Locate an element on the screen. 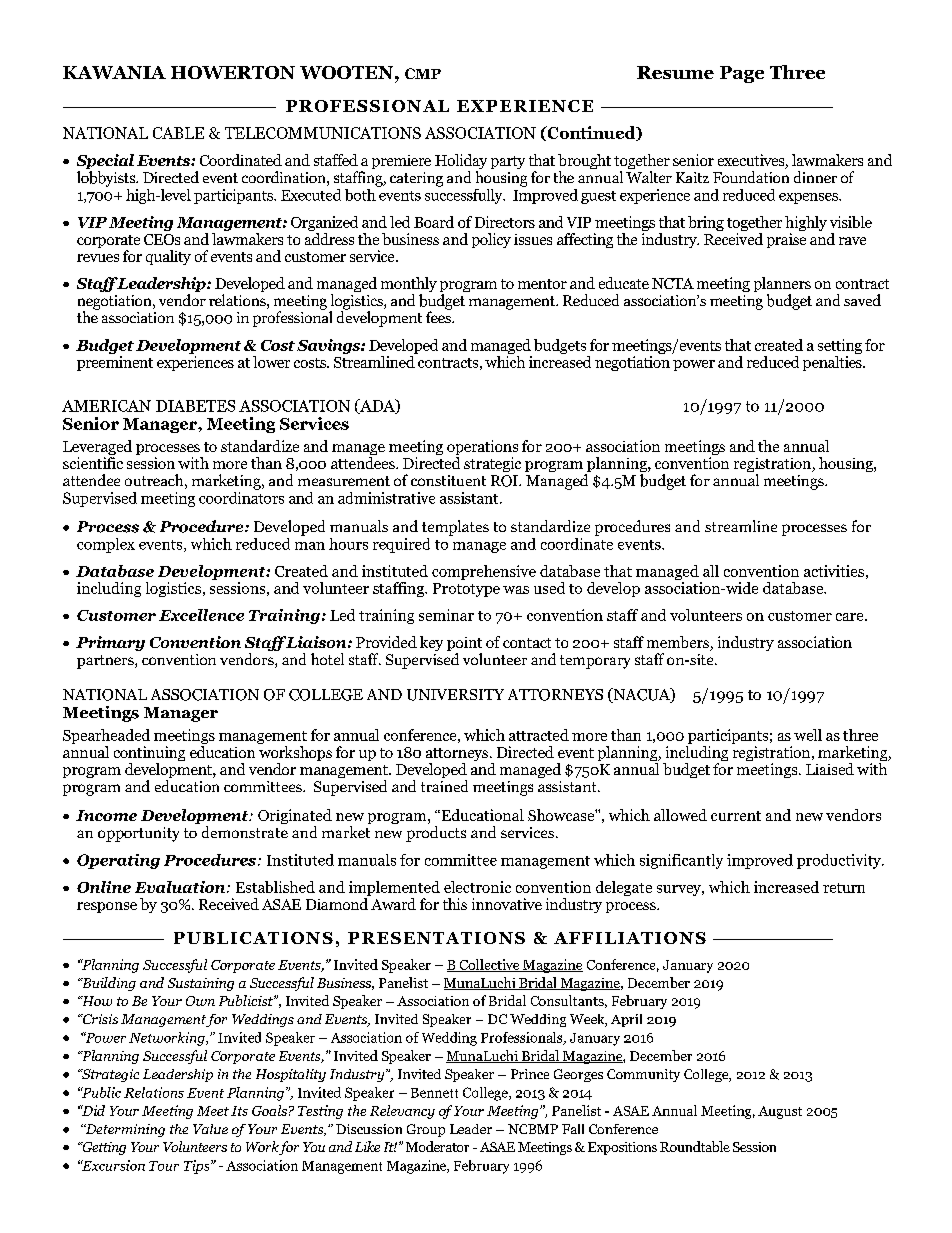  penalties is located at coordinates (833, 362).
